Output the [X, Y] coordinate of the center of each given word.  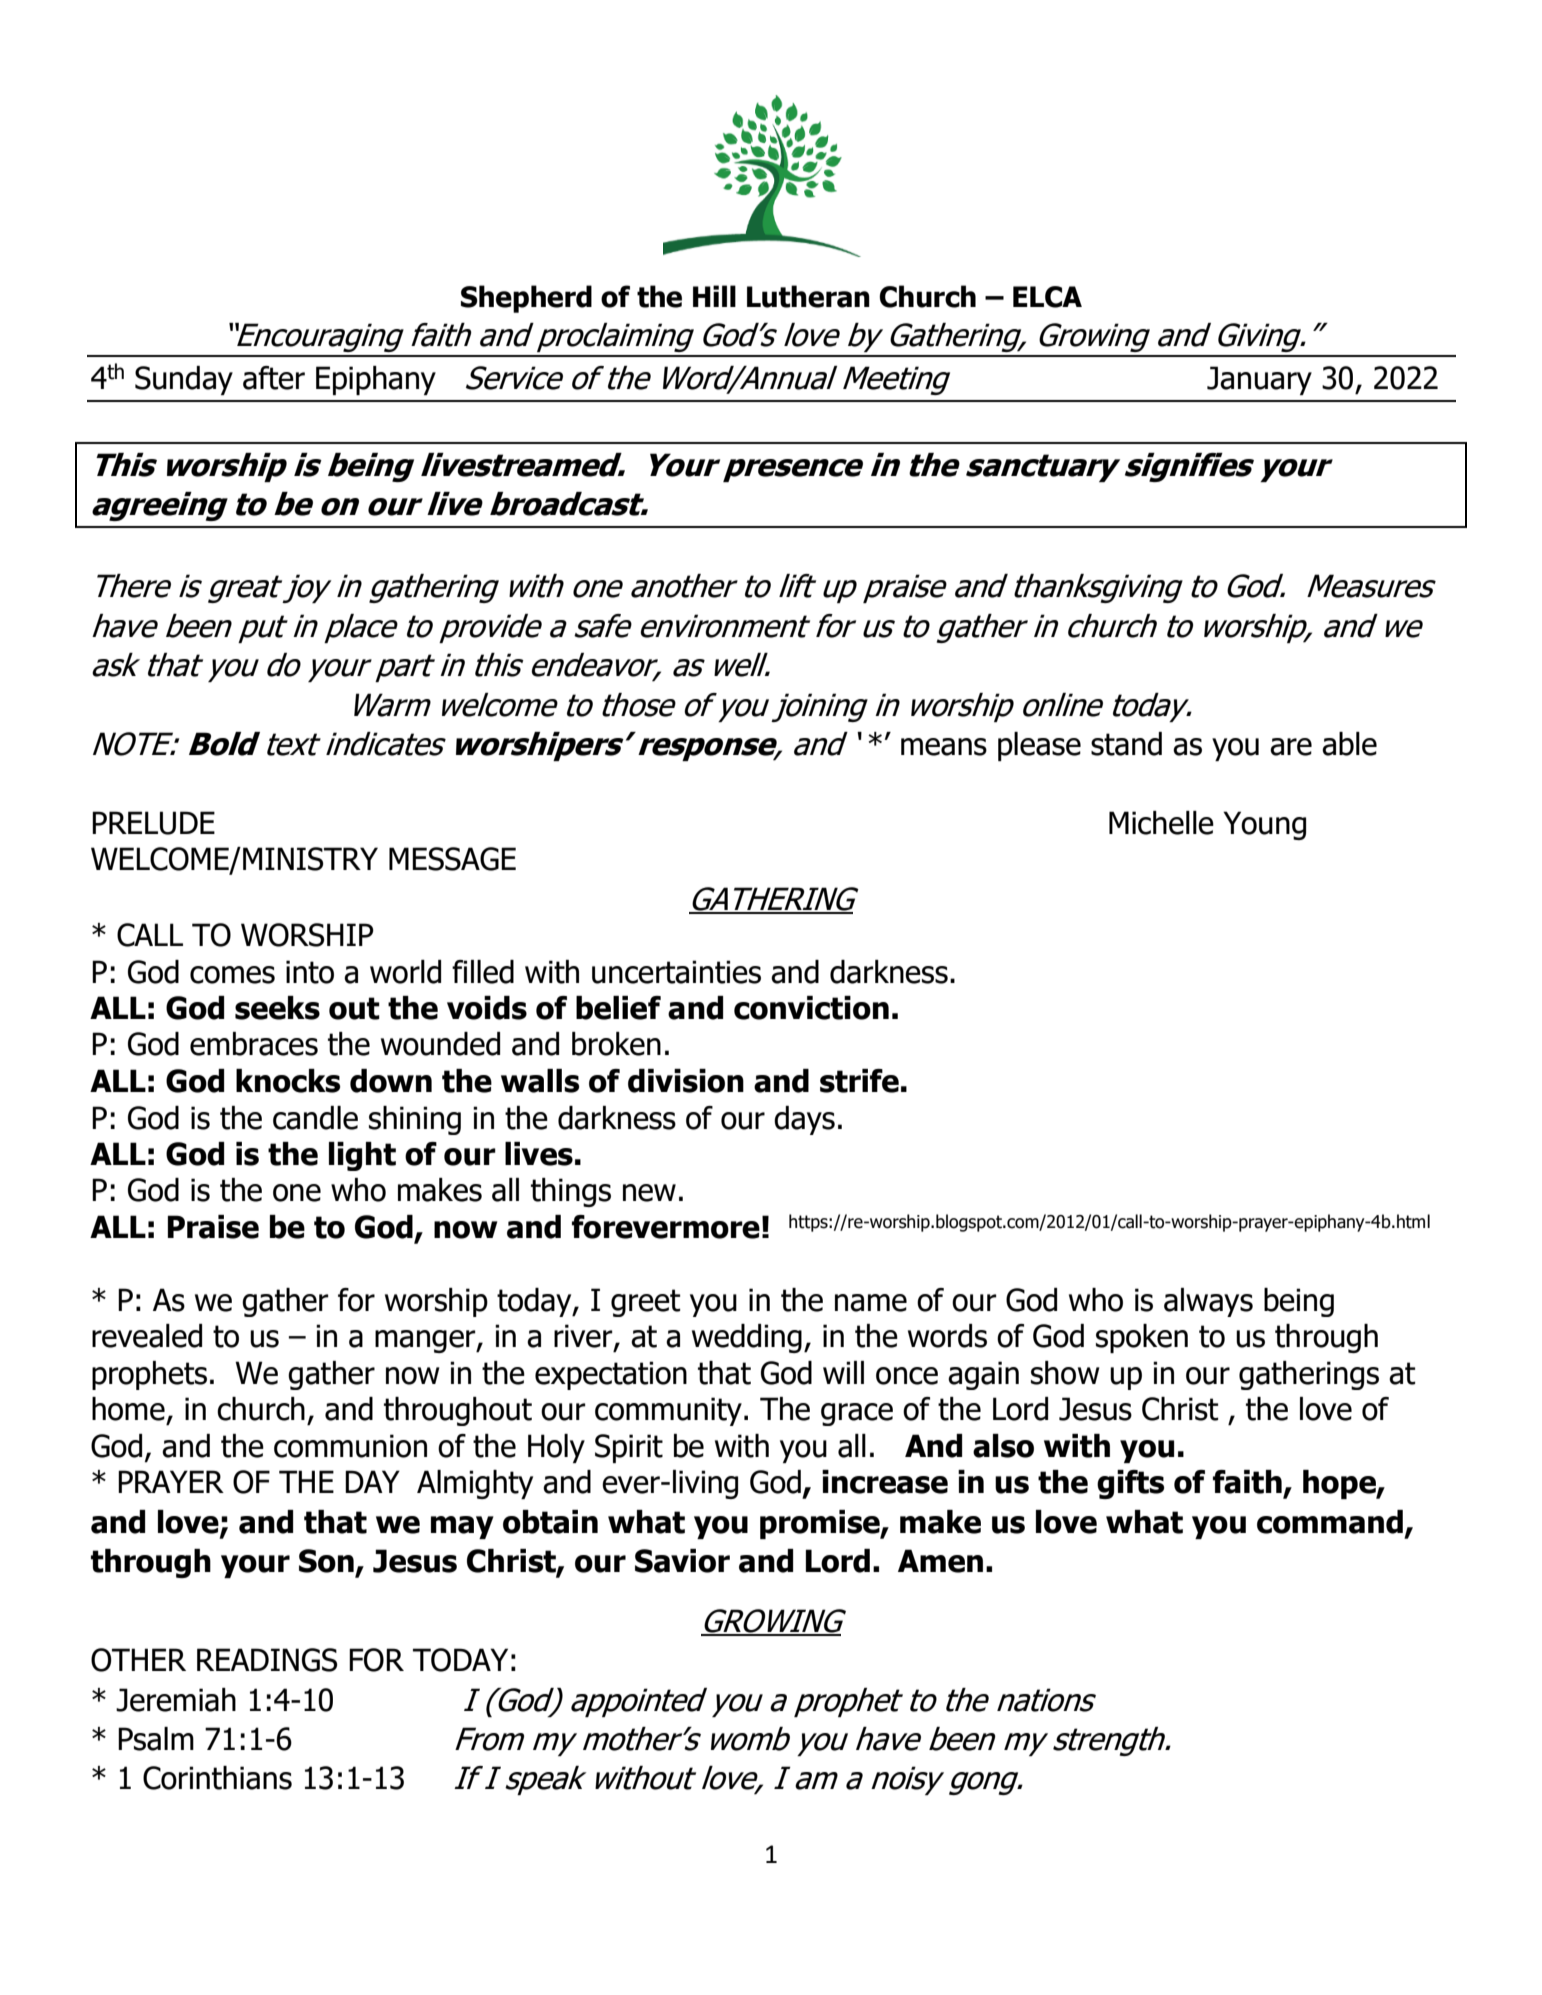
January [1259, 380]
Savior [682, 1561]
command [1330, 1522]
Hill [714, 296]
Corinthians [217, 1778]
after [274, 378]
